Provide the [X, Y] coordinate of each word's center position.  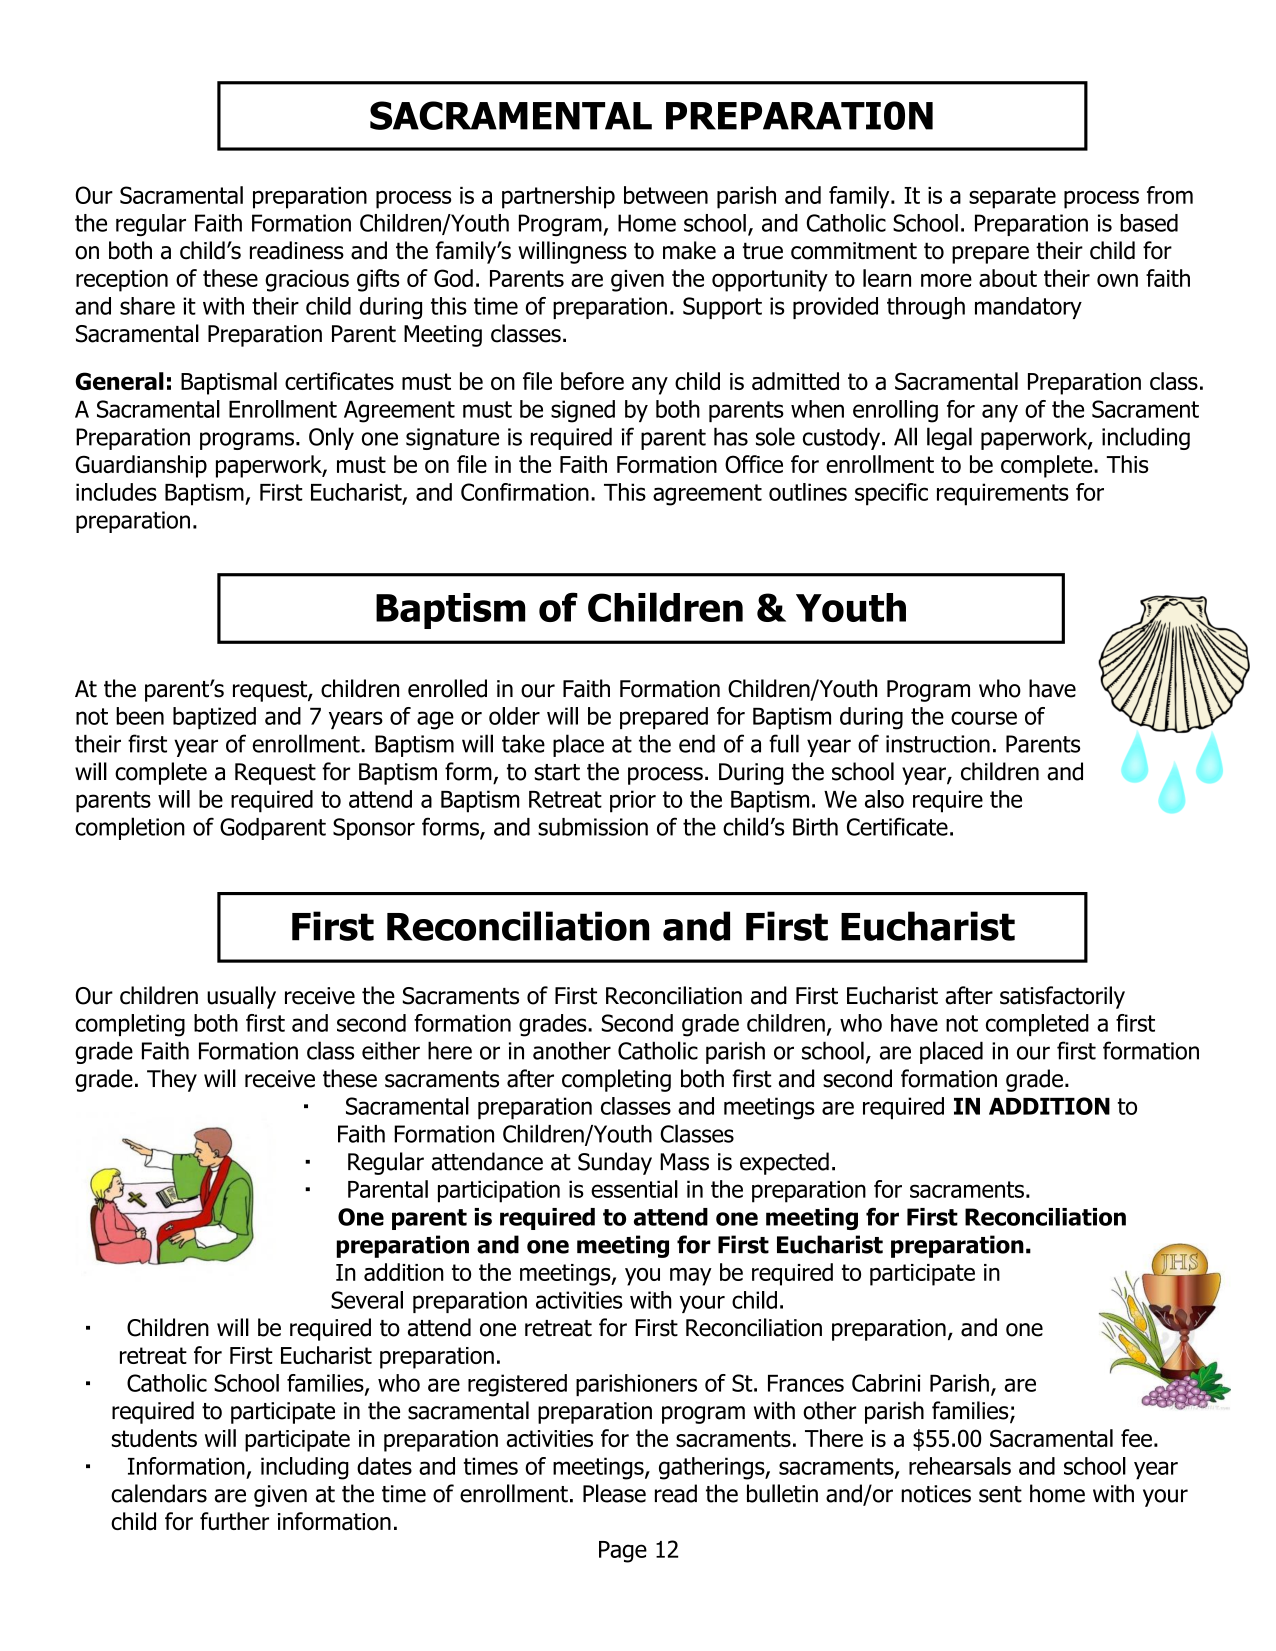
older [514, 716]
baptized [214, 718]
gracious [307, 281]
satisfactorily [1062, 997]
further [234, 1521]
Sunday [615, 1163]
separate [1012, 198]
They [172, 1080]
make [689, 250]
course [984, 718]
